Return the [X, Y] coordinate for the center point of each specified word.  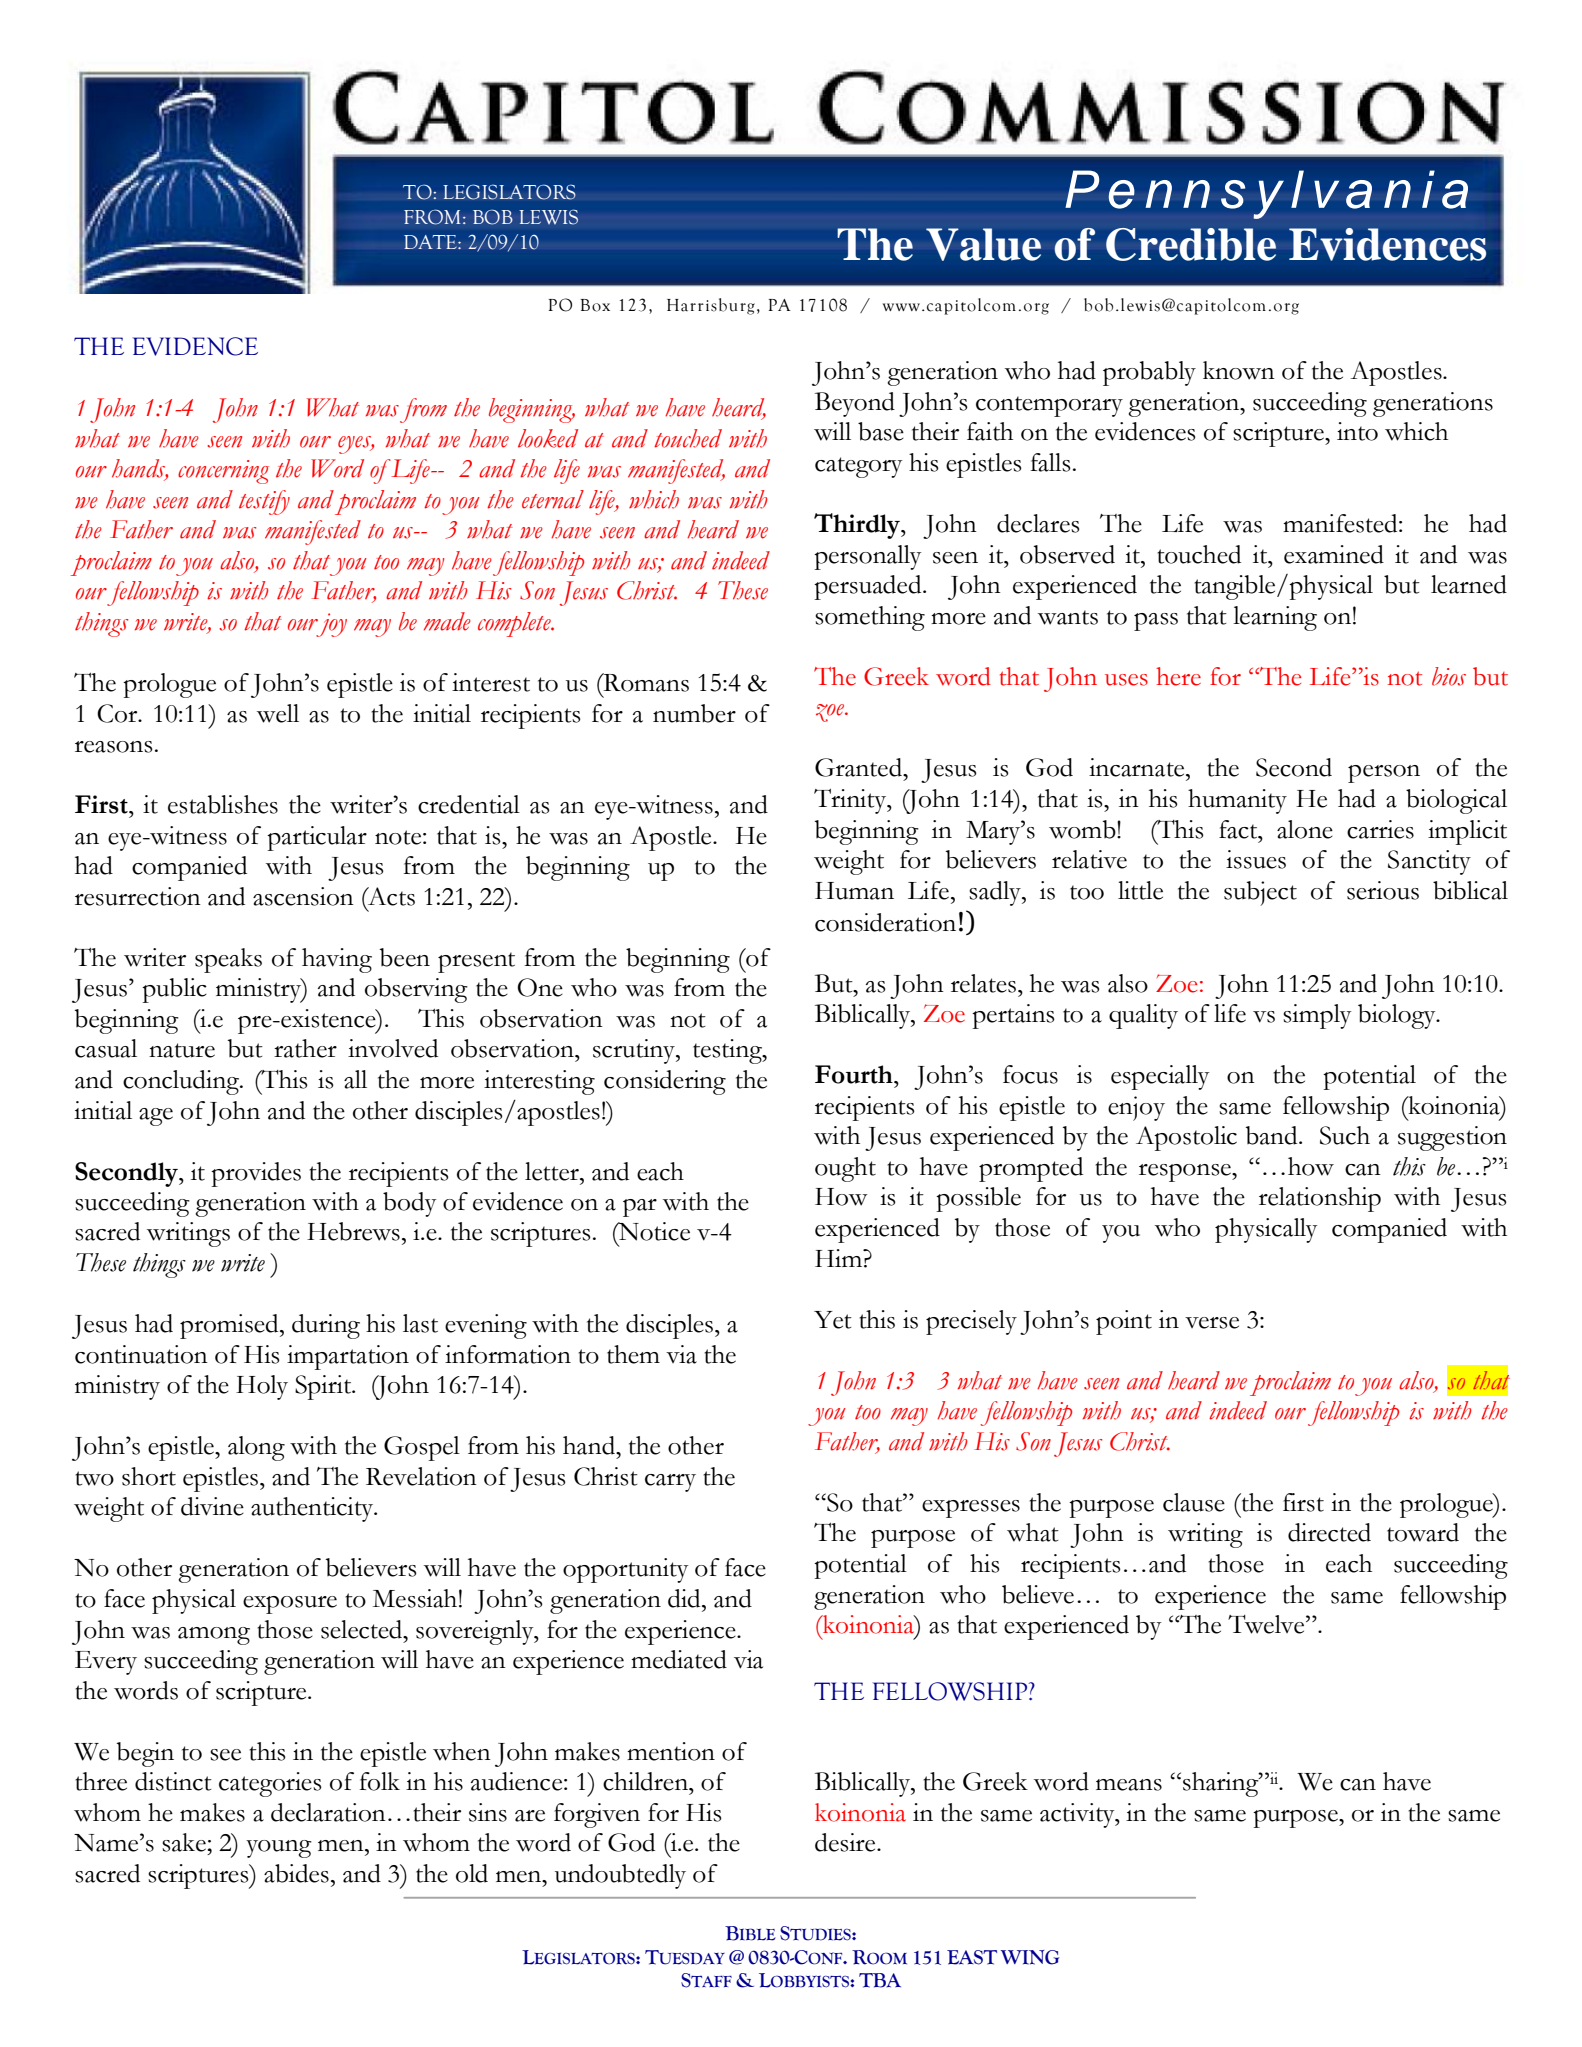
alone [1305, 829]
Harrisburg [711, 306]
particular [317, 838]
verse [1212, 1323]
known [1239, 370]
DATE [431, 242]
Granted [860, 767]
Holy [262, 1387]
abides [296, 1873]
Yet [833, 1320]
